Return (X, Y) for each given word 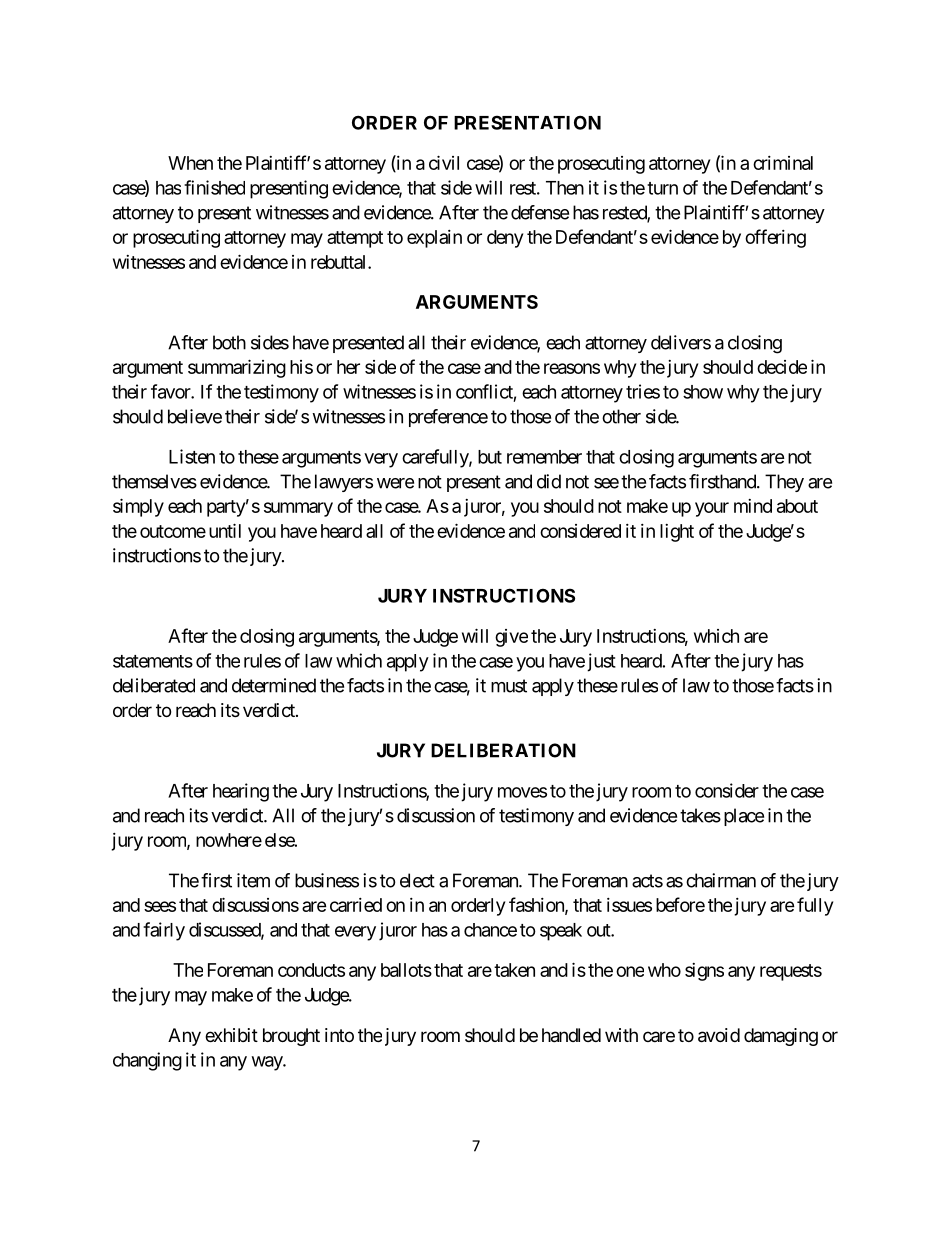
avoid (719, 1035)
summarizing (237, 368)
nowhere (229, 840)
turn (662, 188)
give (511, 638)
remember (544, 457)
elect (417, 880)
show (703, 392)
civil (444, 162)
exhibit (231, 1035)
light (677, 533)
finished (214, 187)
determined (274, 685)
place (744, 817)
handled (571, 1035)
